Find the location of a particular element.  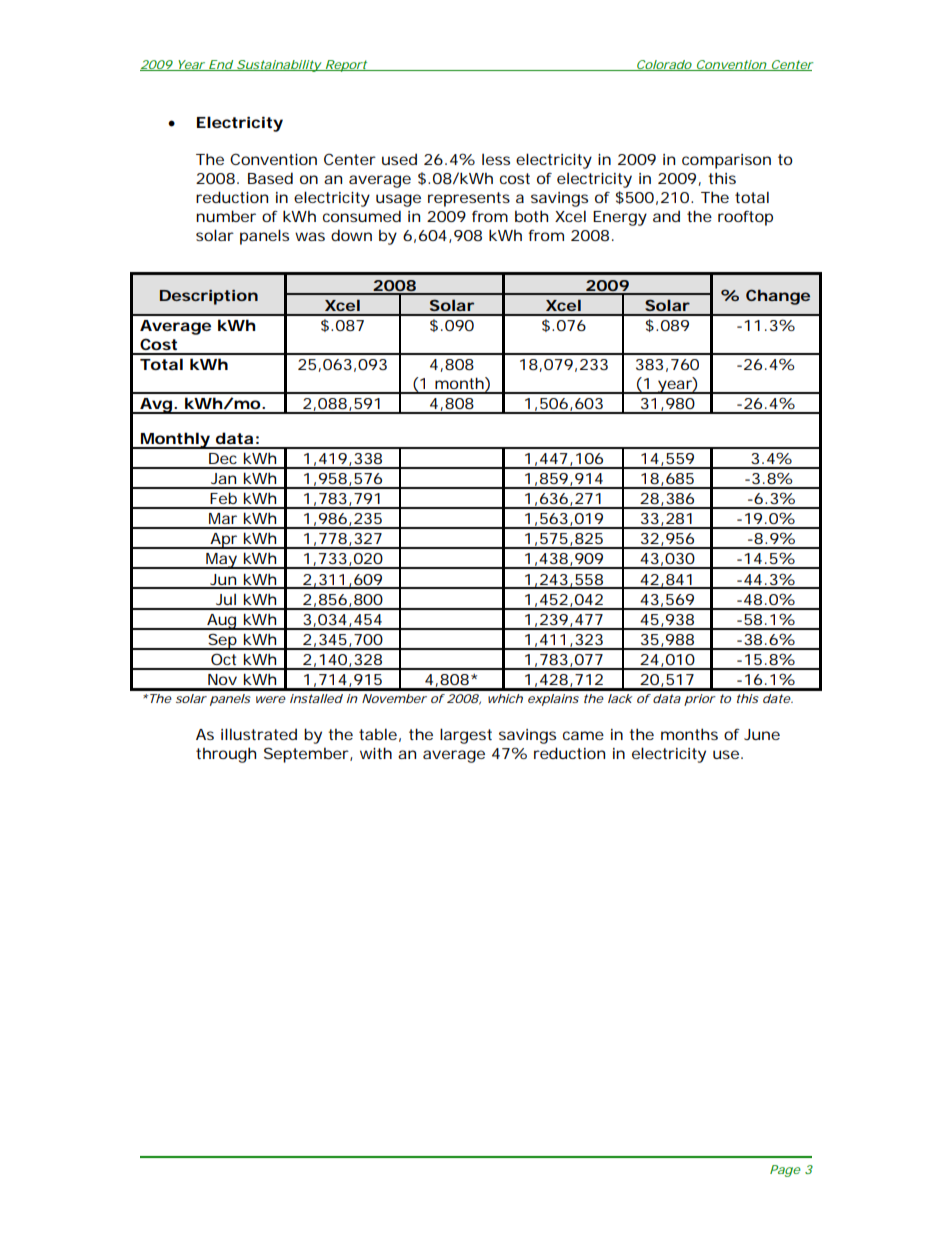

both is located at coordinates (531, 216).
